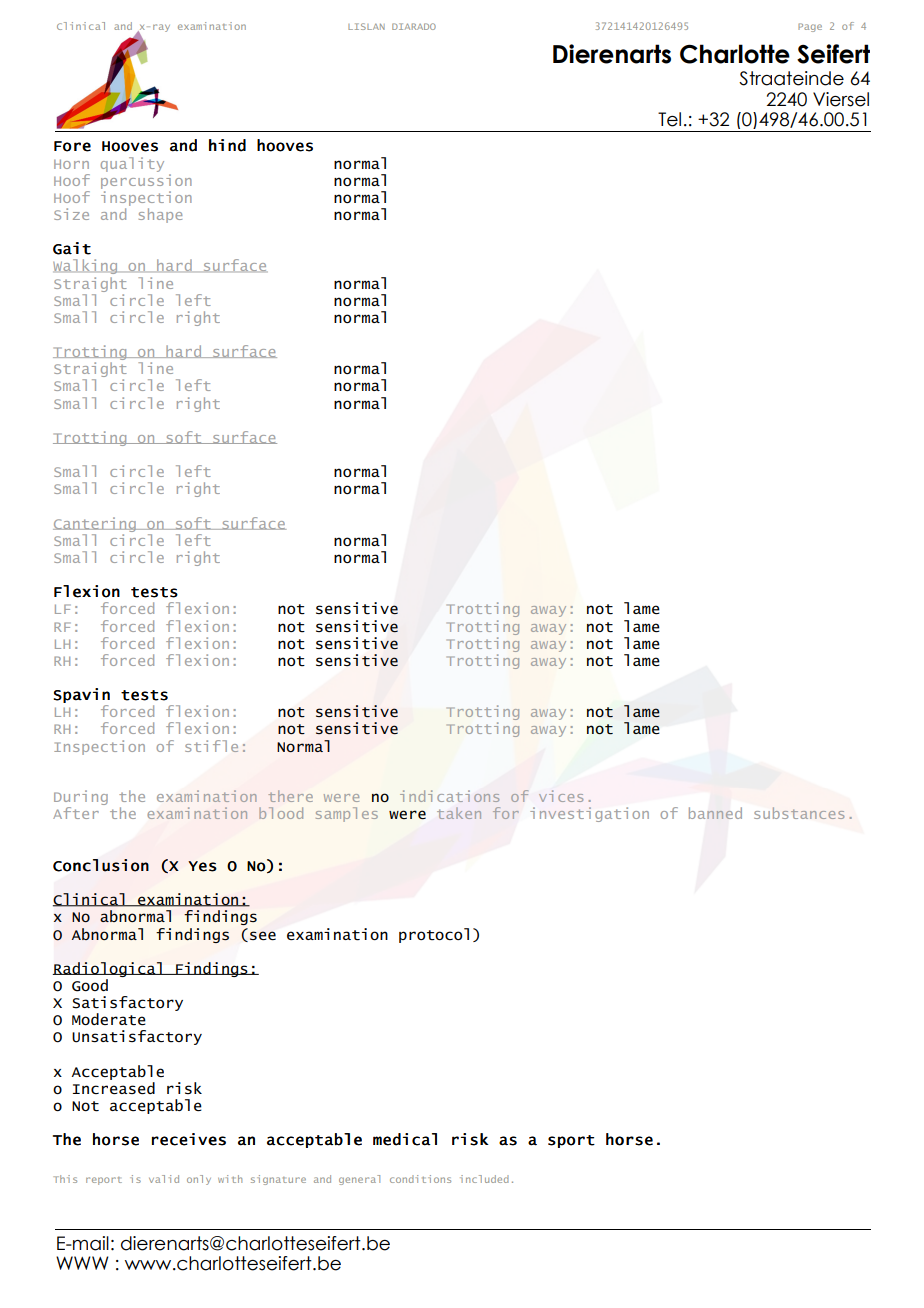  Describe the element at coordinates (227, 145) in the image. I see `hind` at that location.
